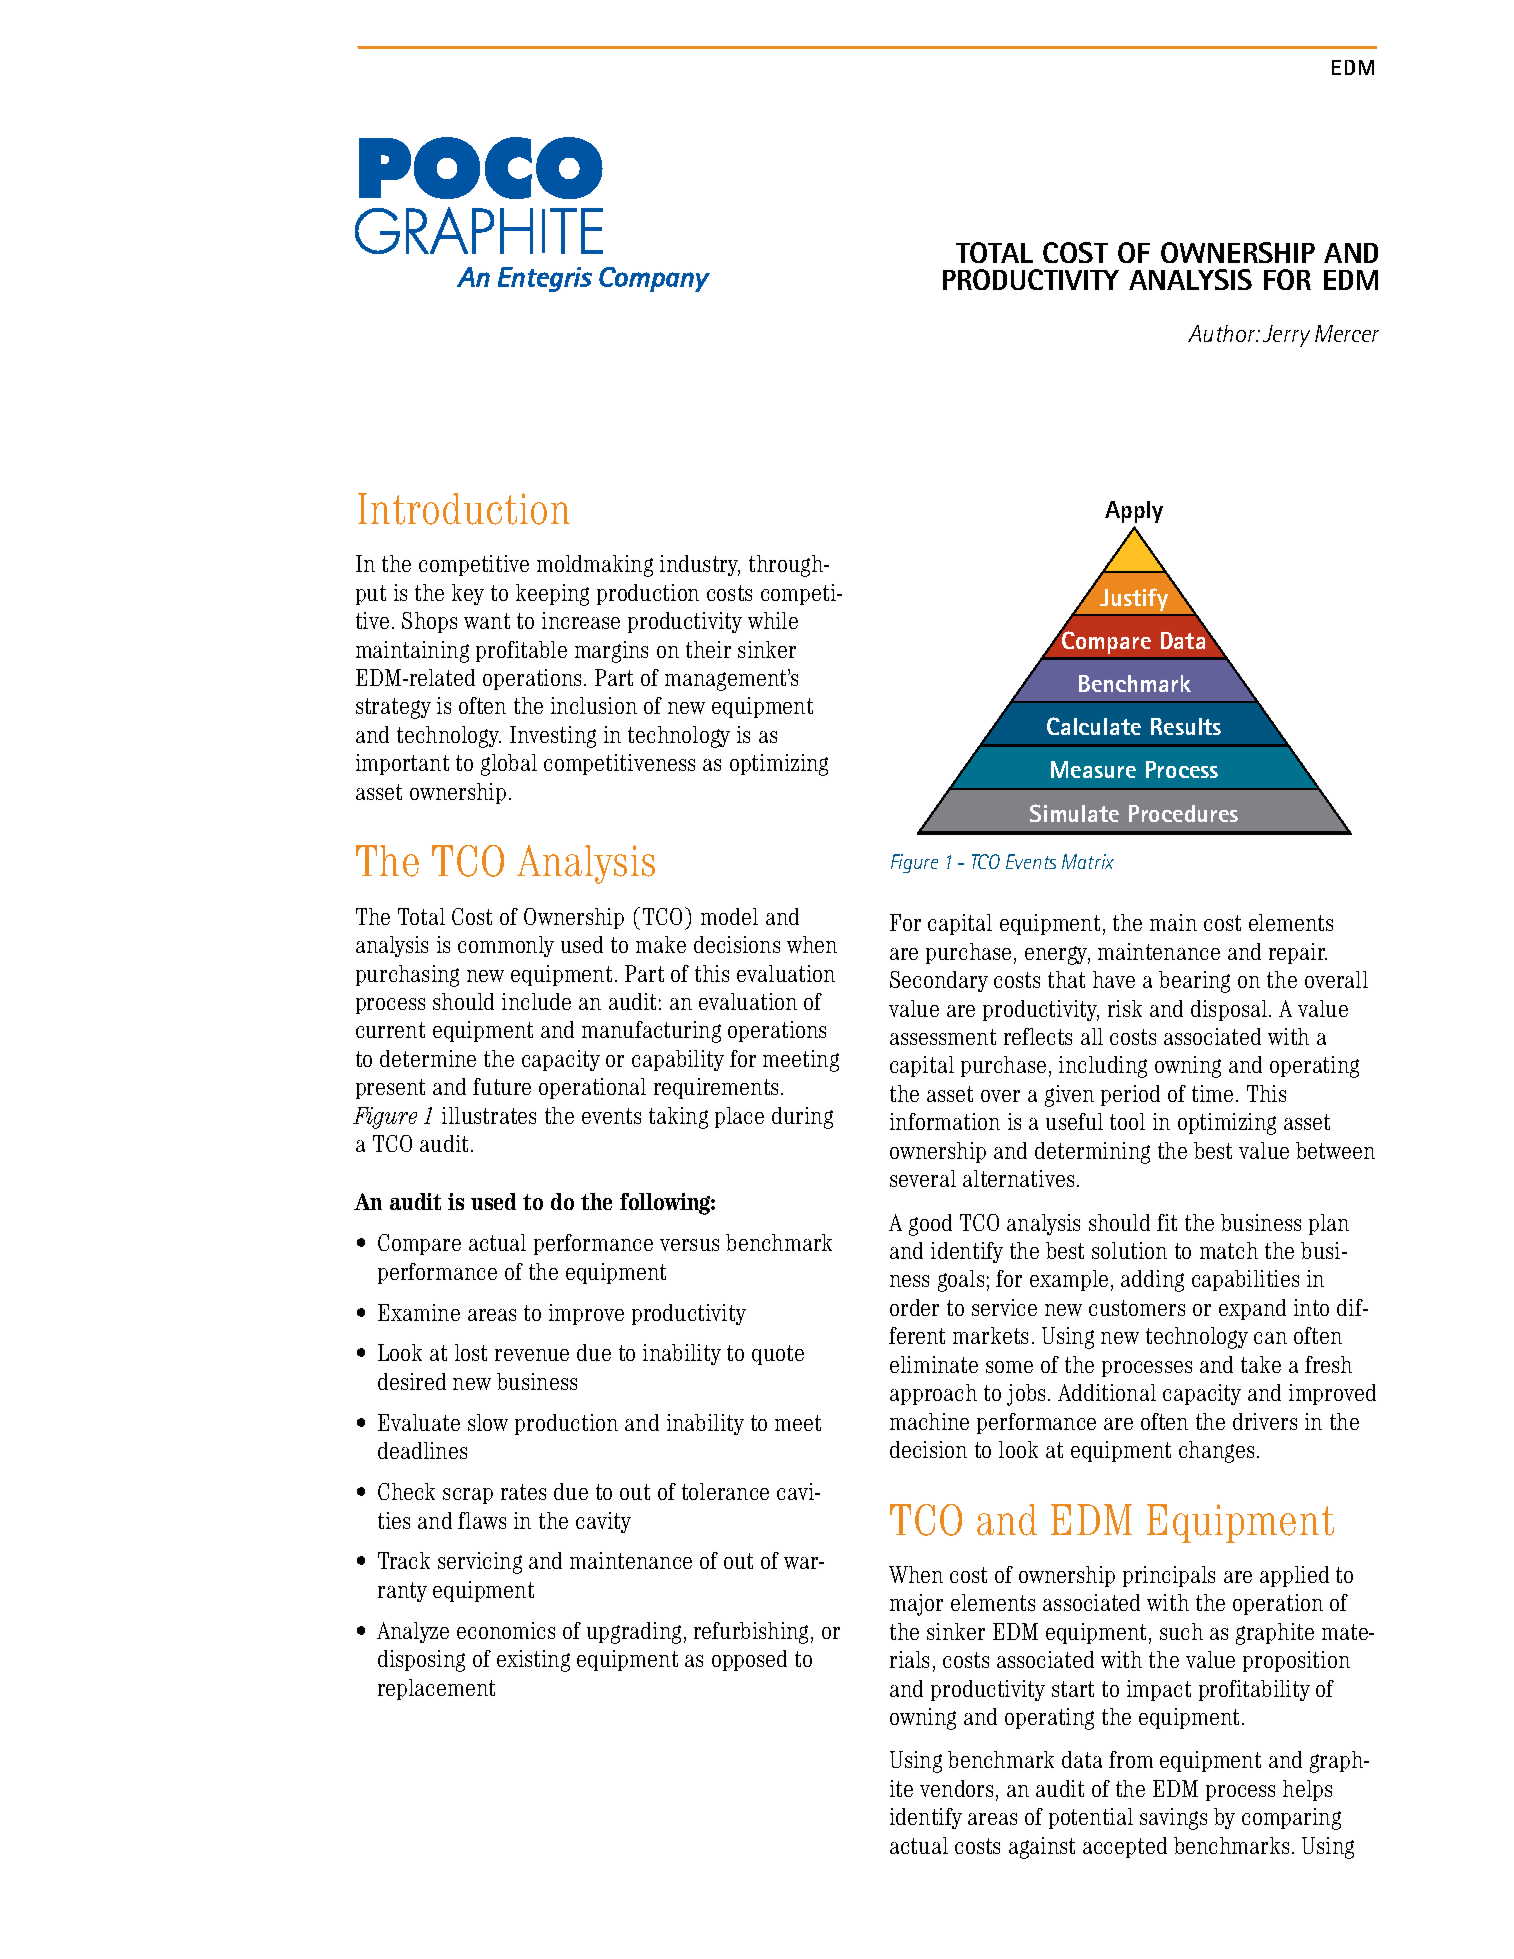  I want to click on revenue, so click(532, 1355).
